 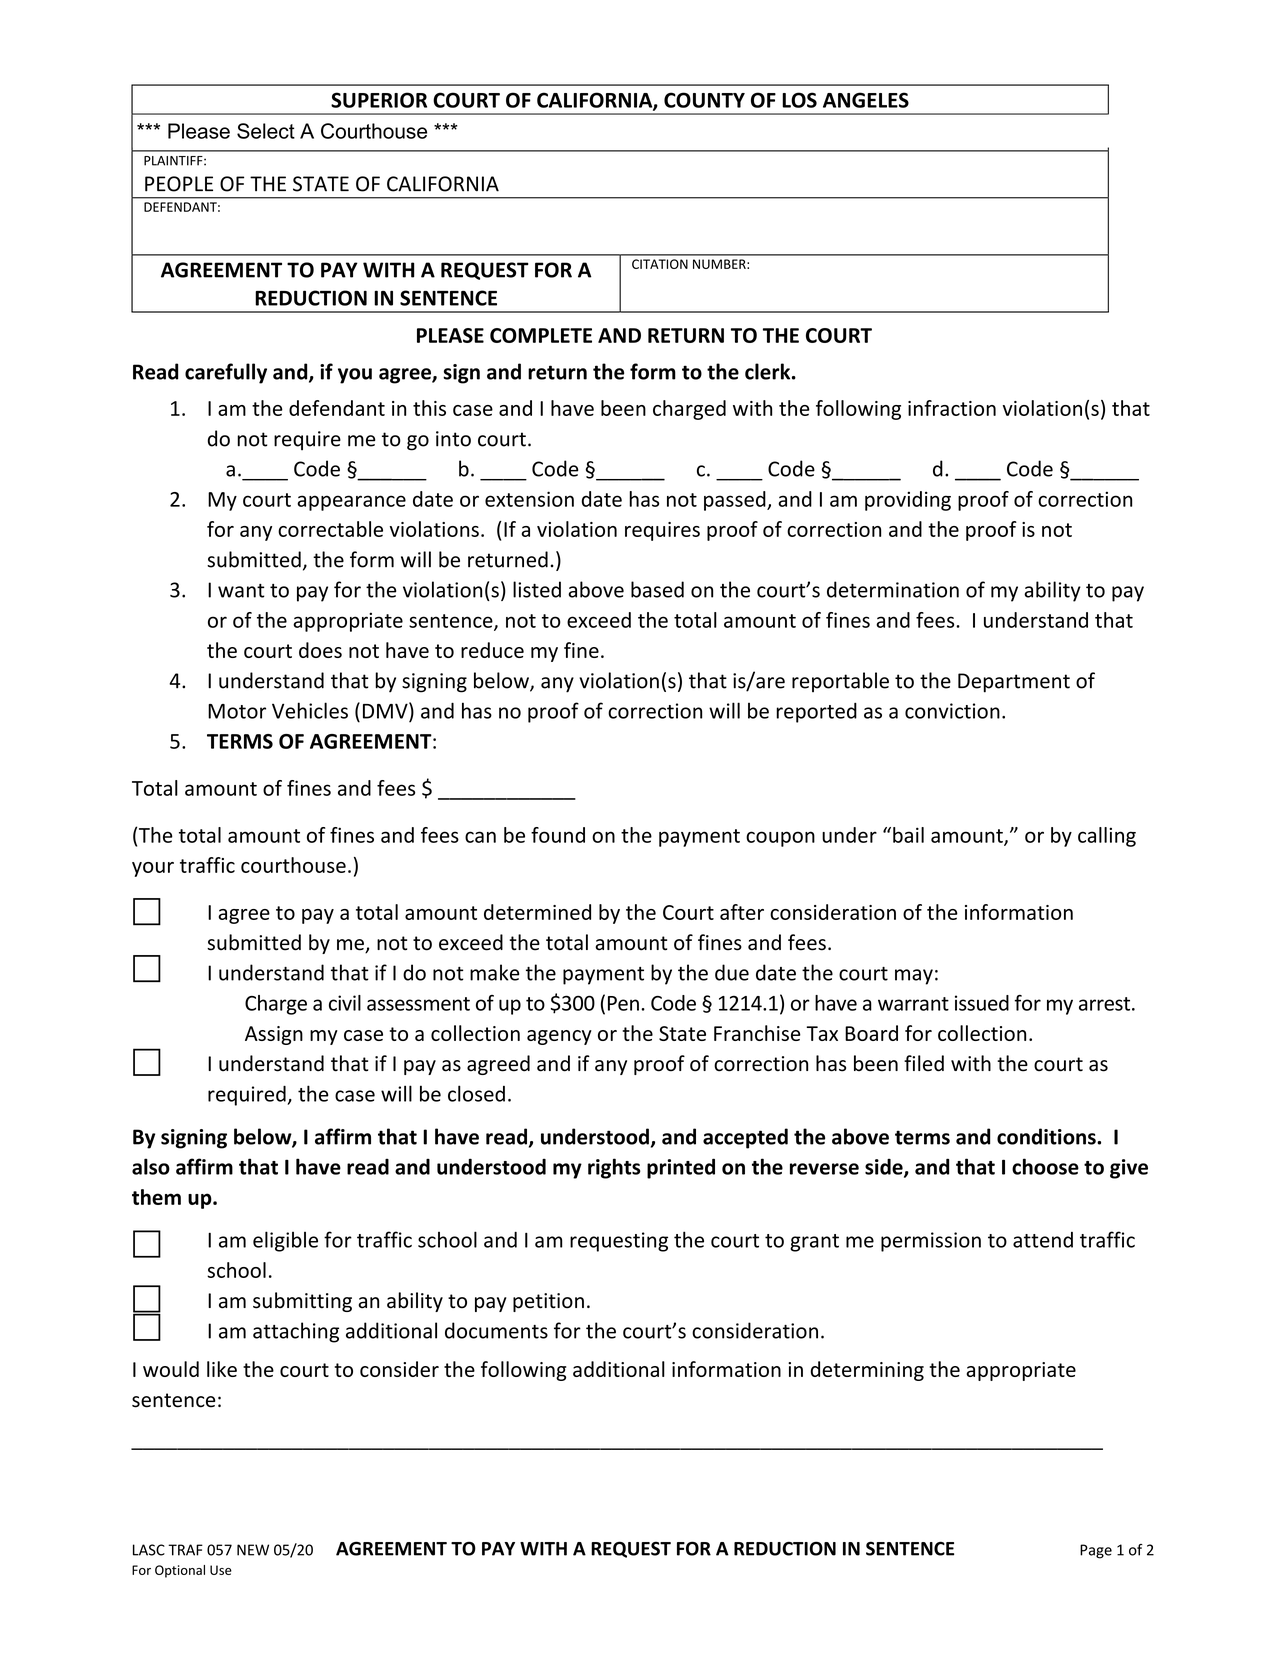 What do you see at coordinates (736, 501) in the page?
I see `passed` at bounding box center [736, 501].
